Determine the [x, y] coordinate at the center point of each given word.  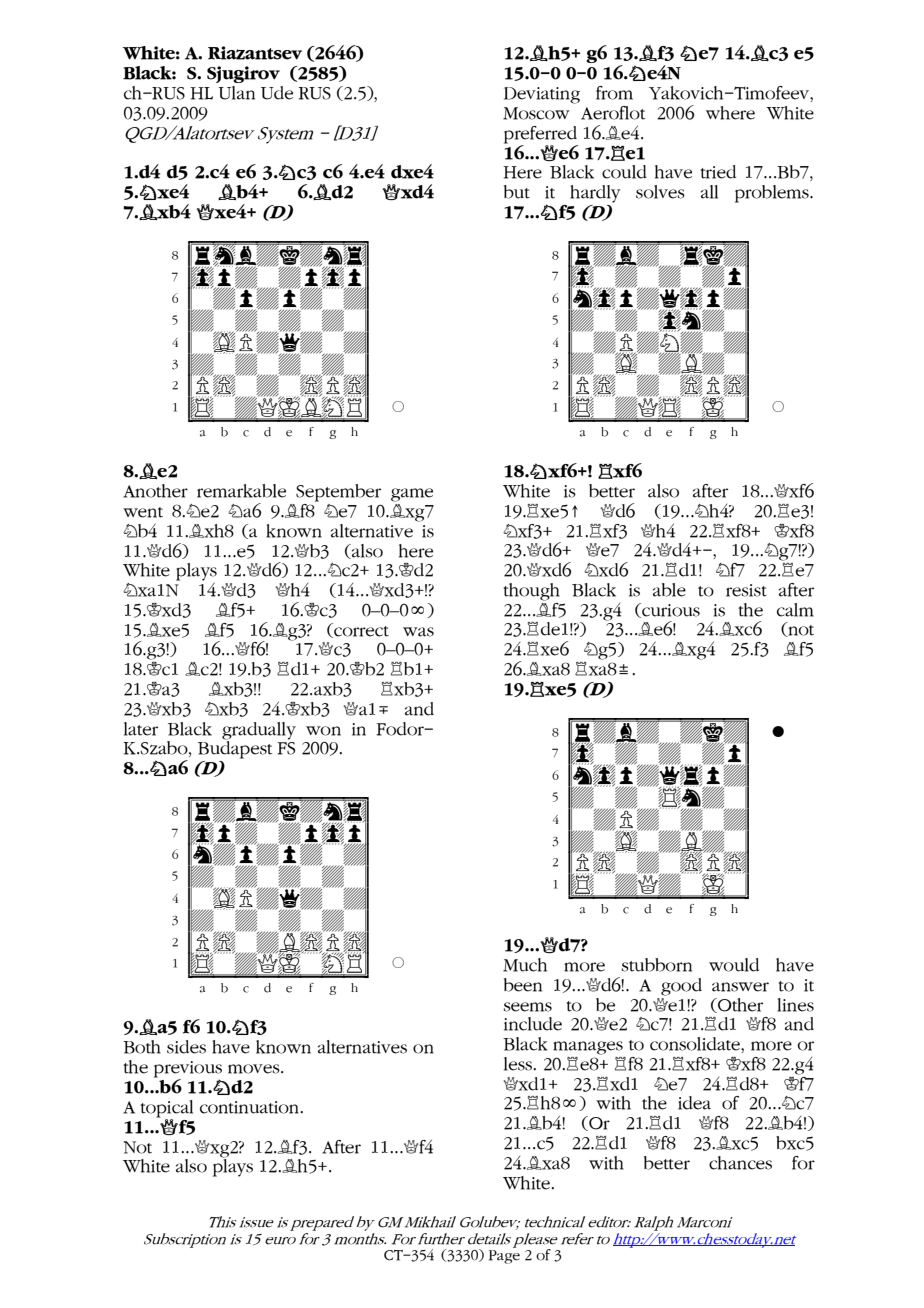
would [734, 965]
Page [504, 1257]
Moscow [536, 113]
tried [718, 172]
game [412, 495]
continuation [251, 1107]
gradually [259, 731]
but [517, 192]
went [143, 512]
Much [525, 965]
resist [746, 590]
